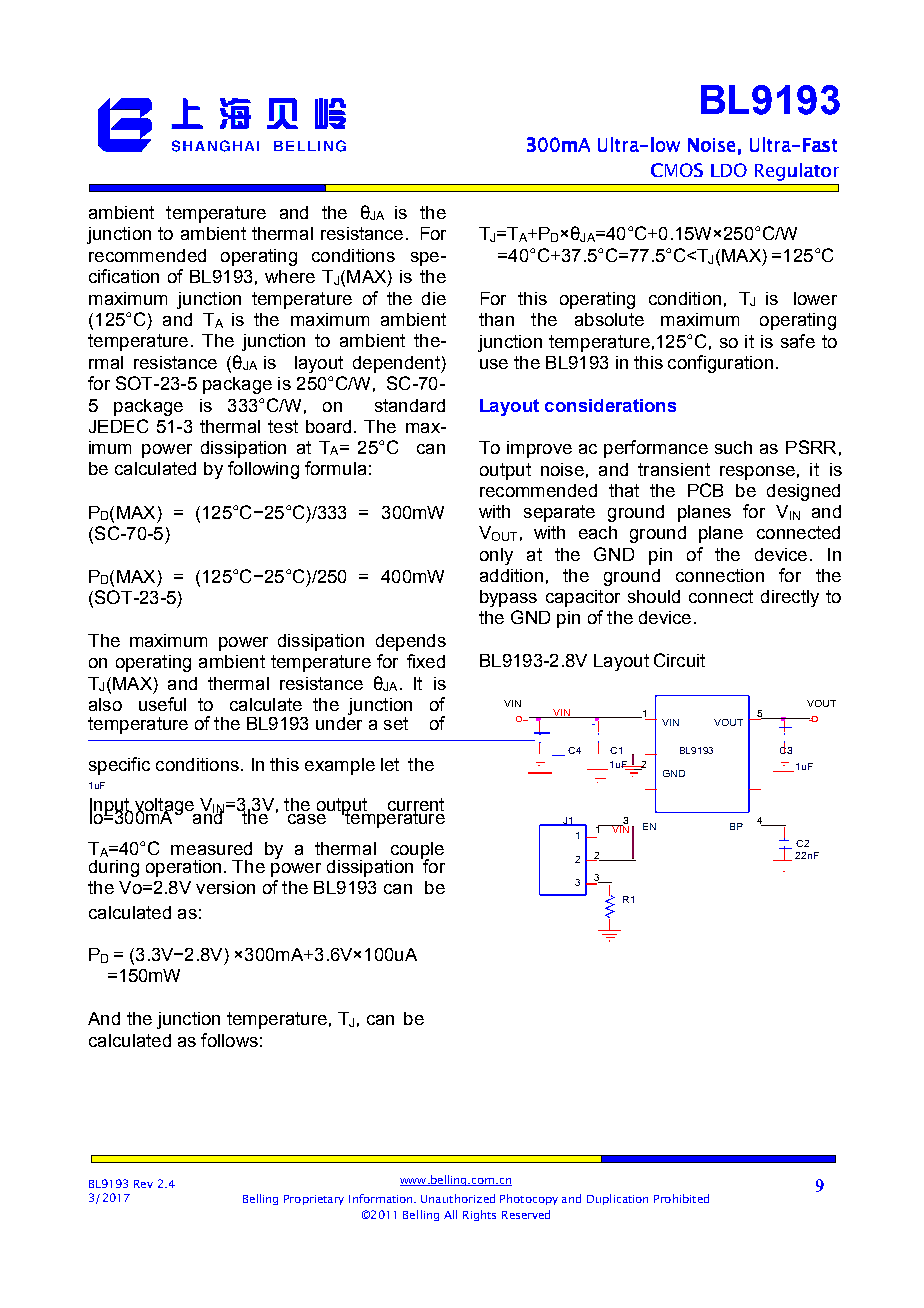 The height and width of the screenshot is (1308, 924). What do you see at coordinates (815, 298) in the screenshot?
I see `lower` at bounding box center [815, 298].
